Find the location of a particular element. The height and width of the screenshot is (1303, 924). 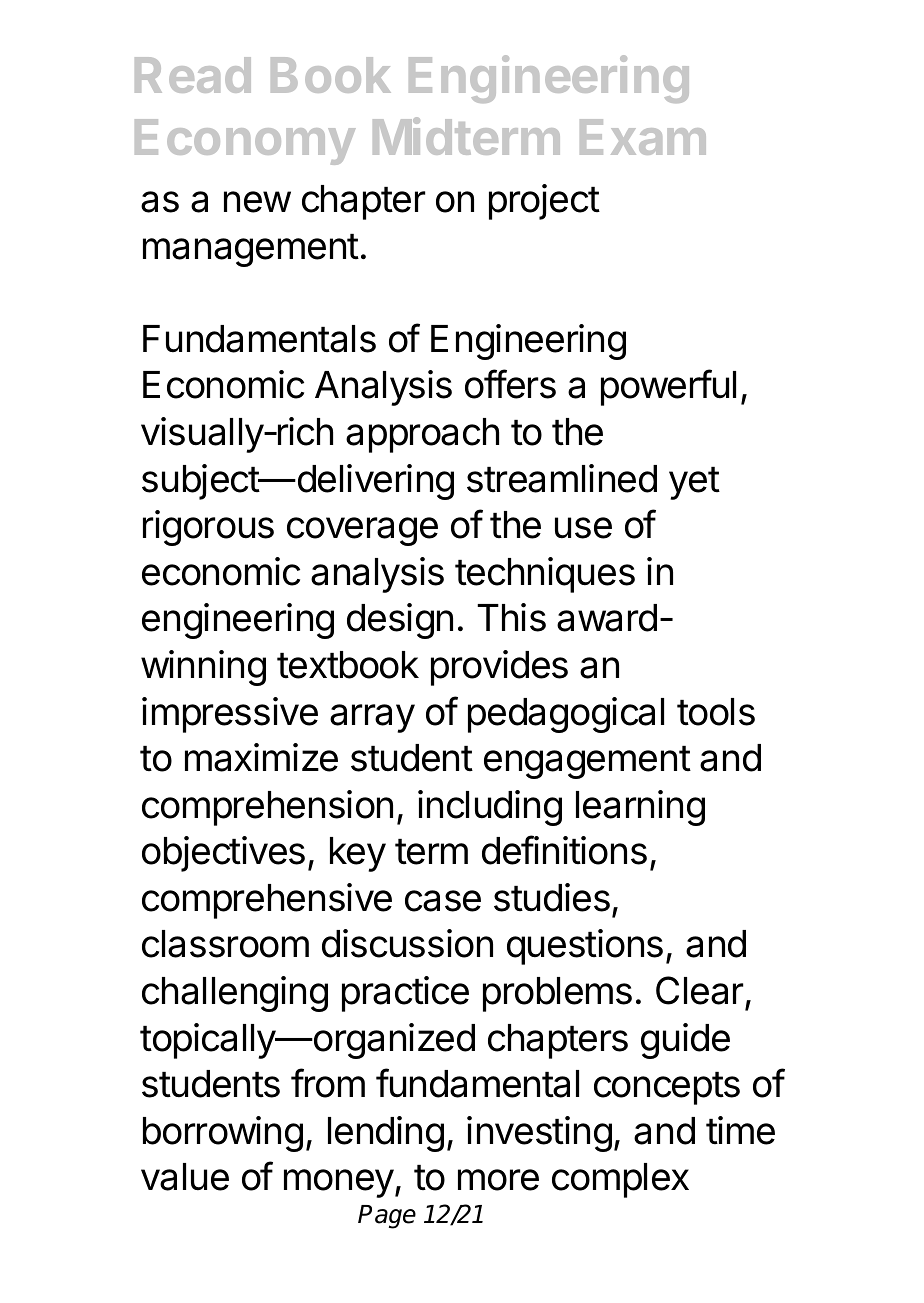

provides is located at coordinates (499, 668).
